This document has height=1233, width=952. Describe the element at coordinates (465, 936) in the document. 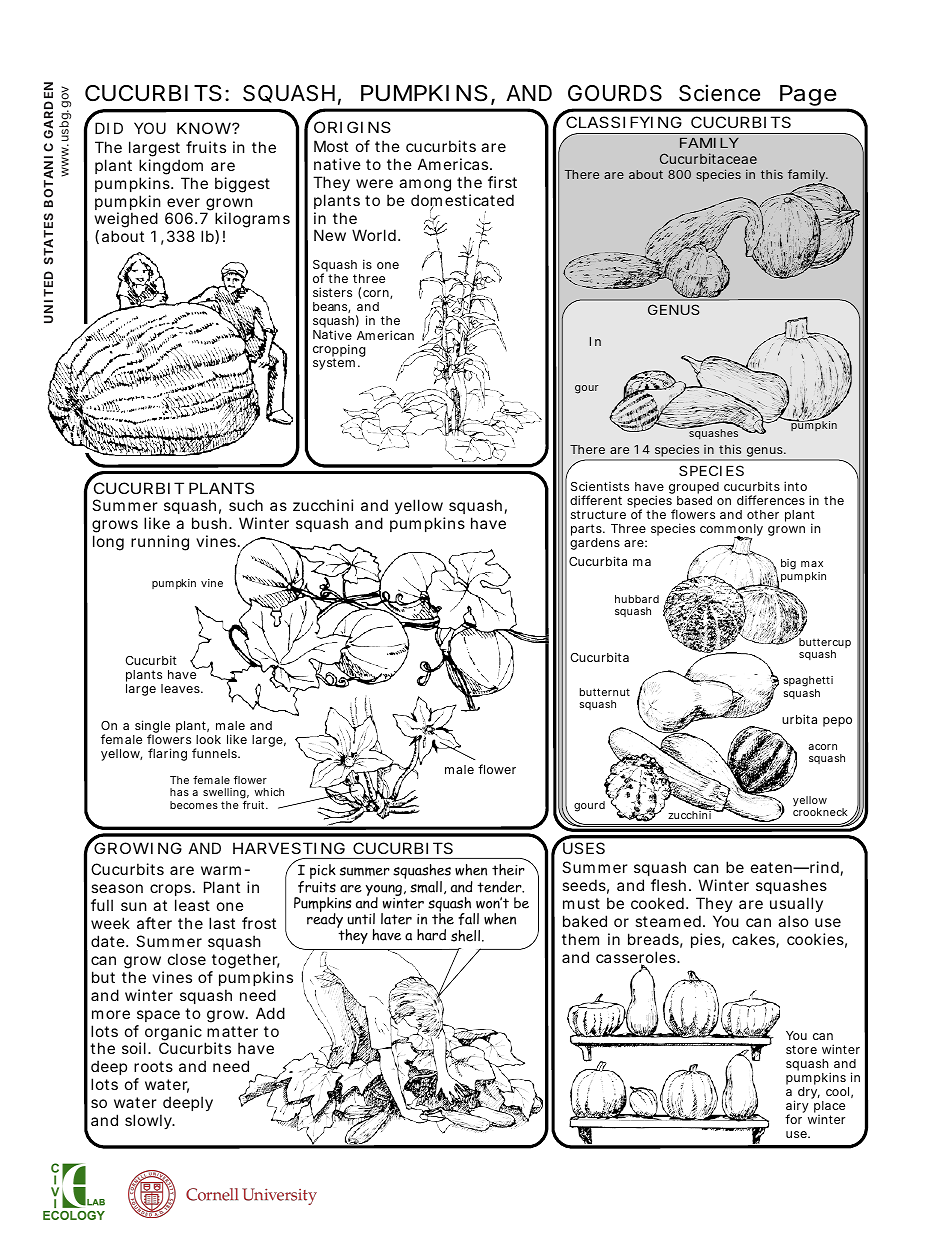

I see `shell` at that location.
